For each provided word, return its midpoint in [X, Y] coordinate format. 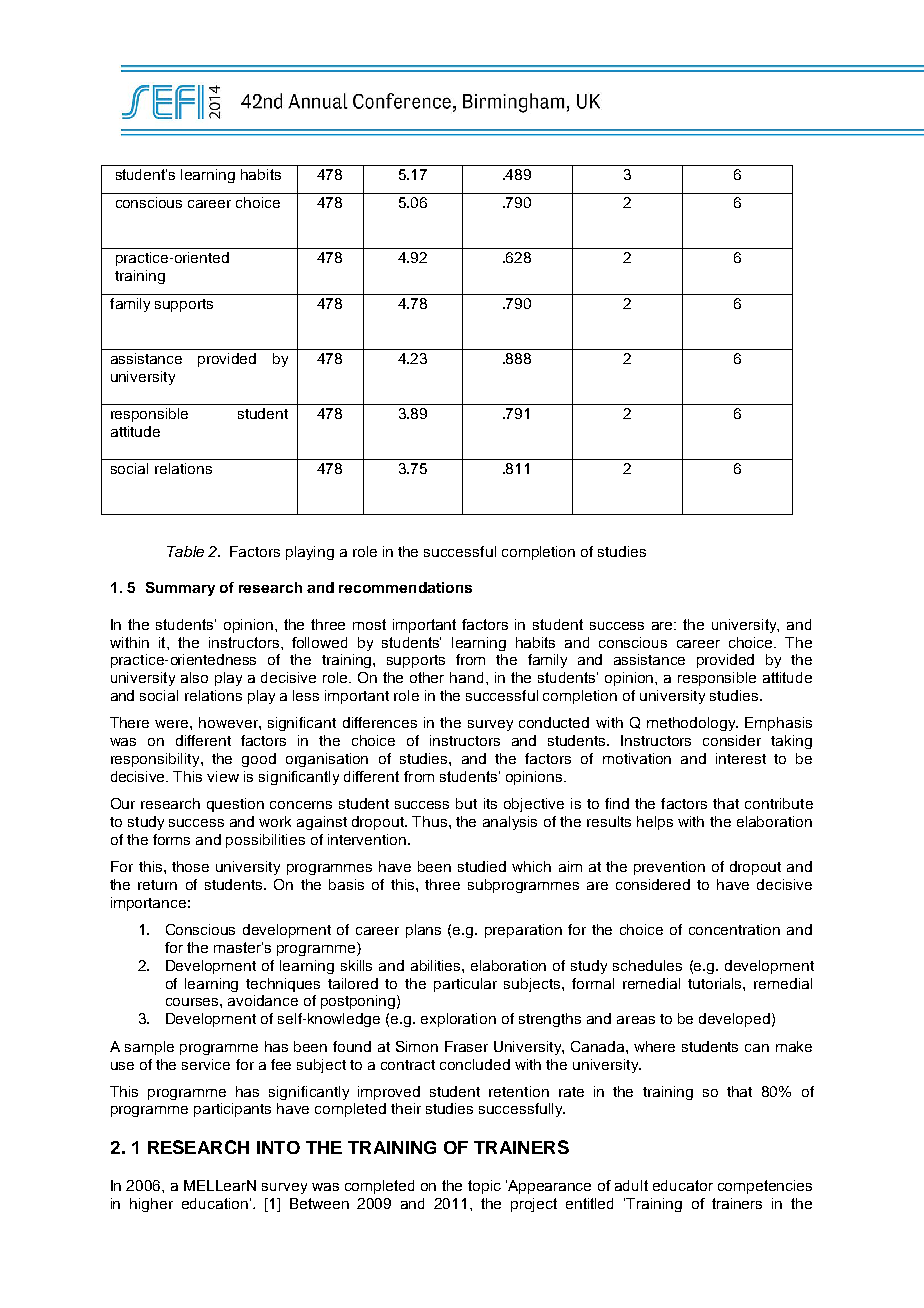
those [190, 866]
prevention [669, 868]
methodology [692, 724]
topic [484, 1187]
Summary [180, 589]
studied [482, 866]
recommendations [405, 587]
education [215, 1203]
